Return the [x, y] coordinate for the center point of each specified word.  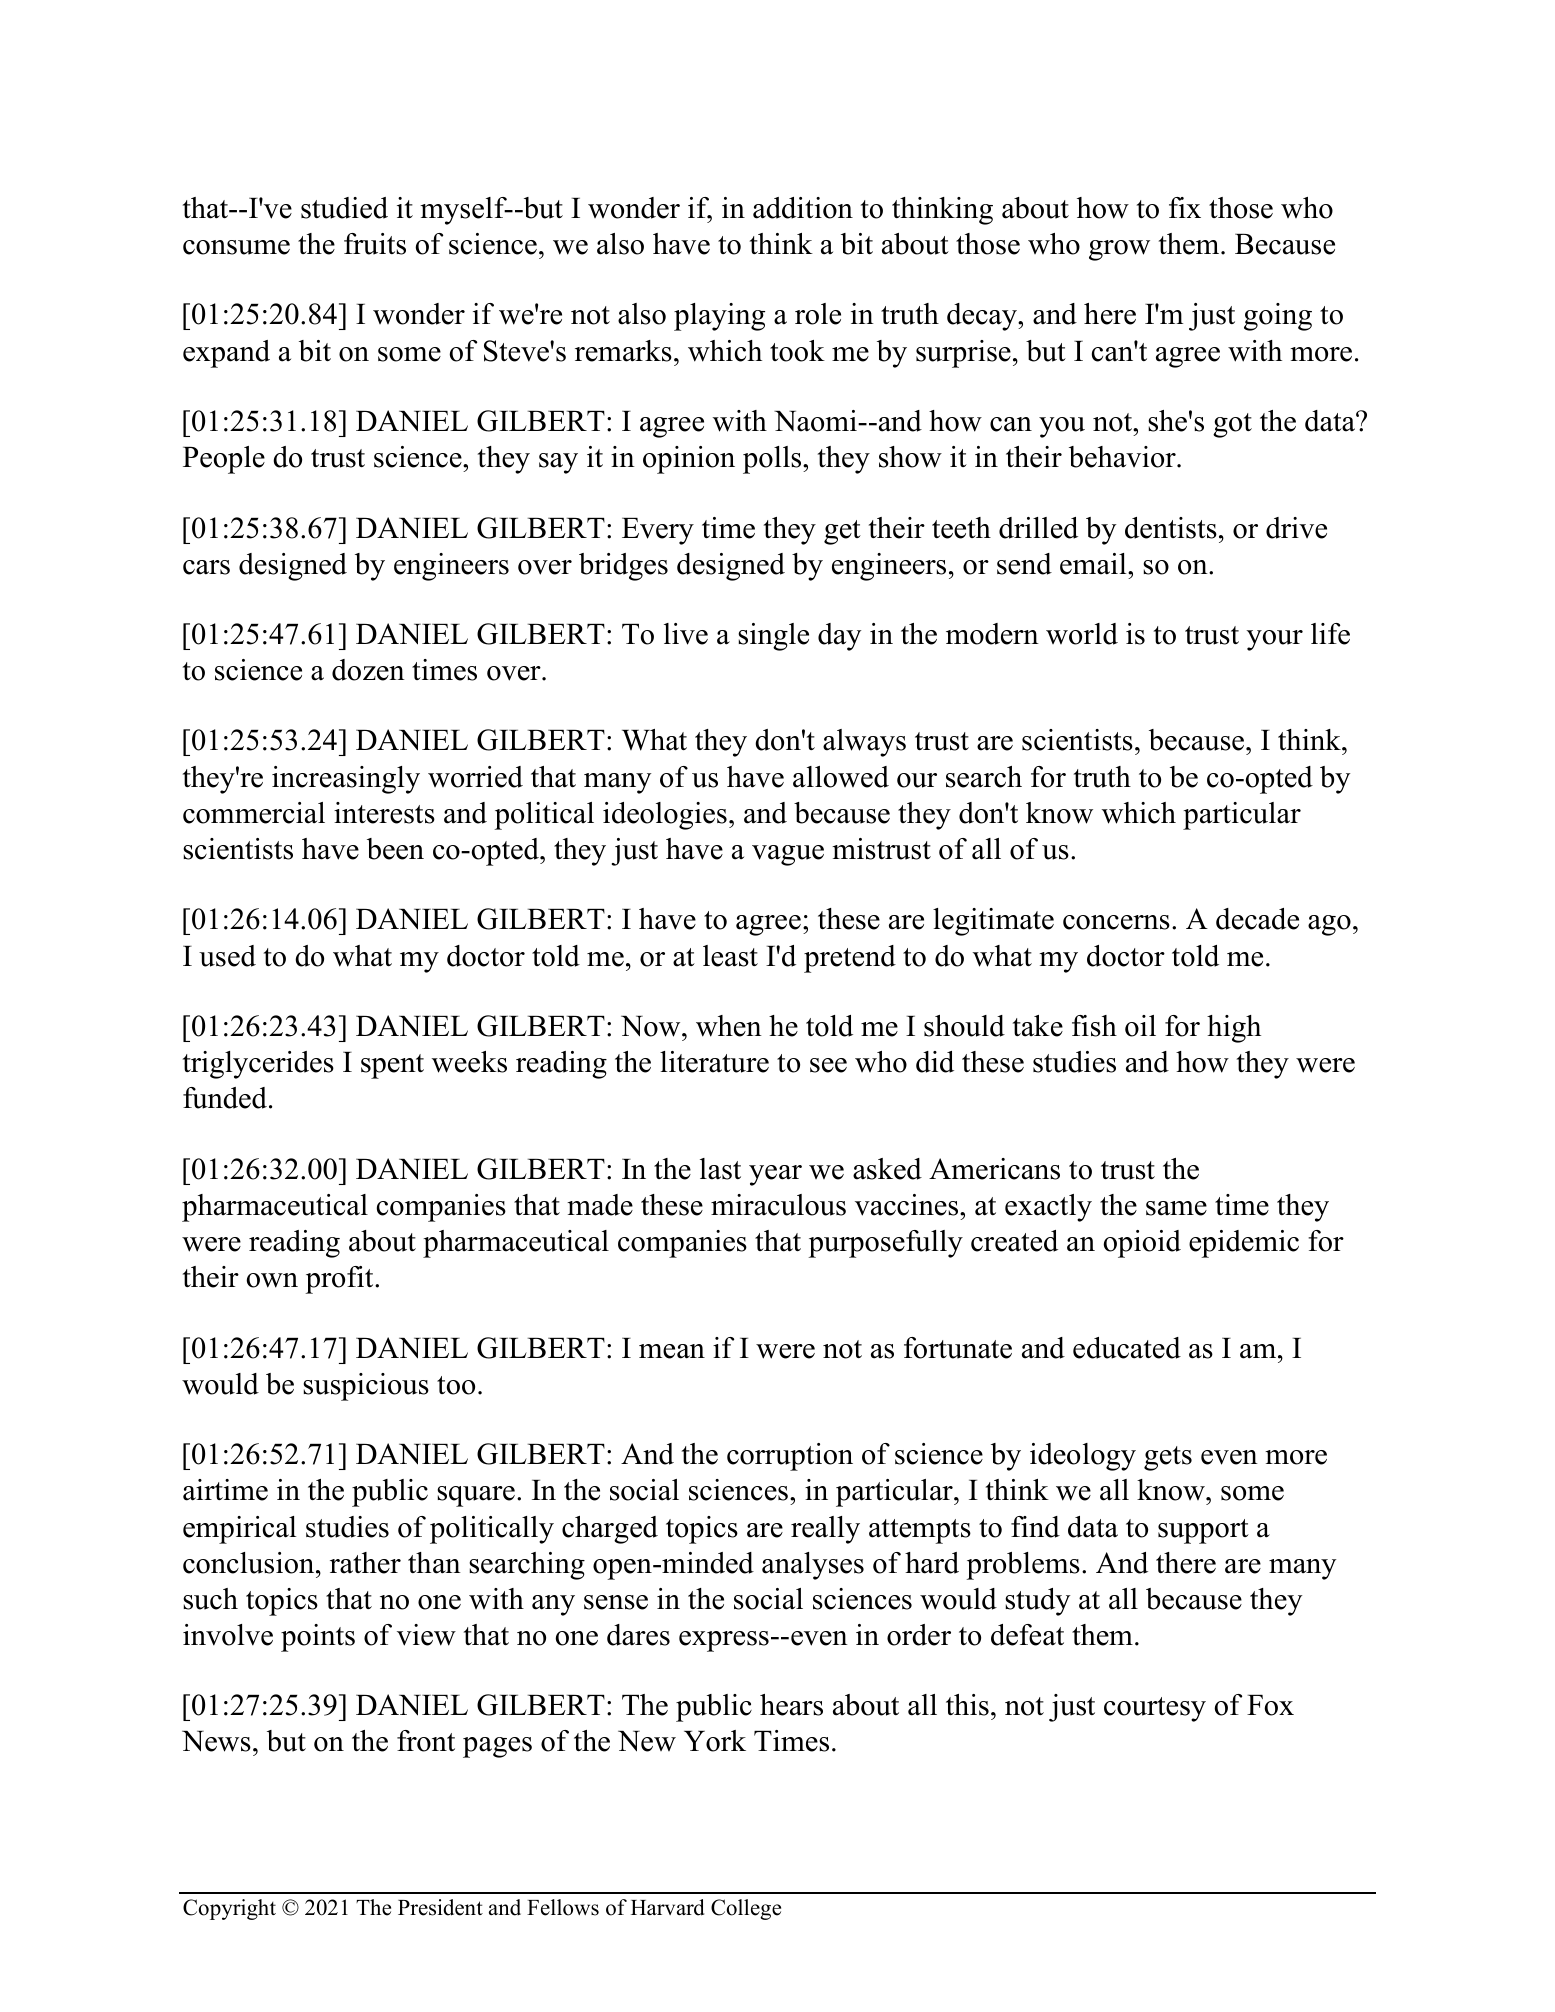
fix [1185, 207]
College [746, 1909]
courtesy [1155, 1709]
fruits [375, 244]
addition [803, 208]
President [440, 1907]
